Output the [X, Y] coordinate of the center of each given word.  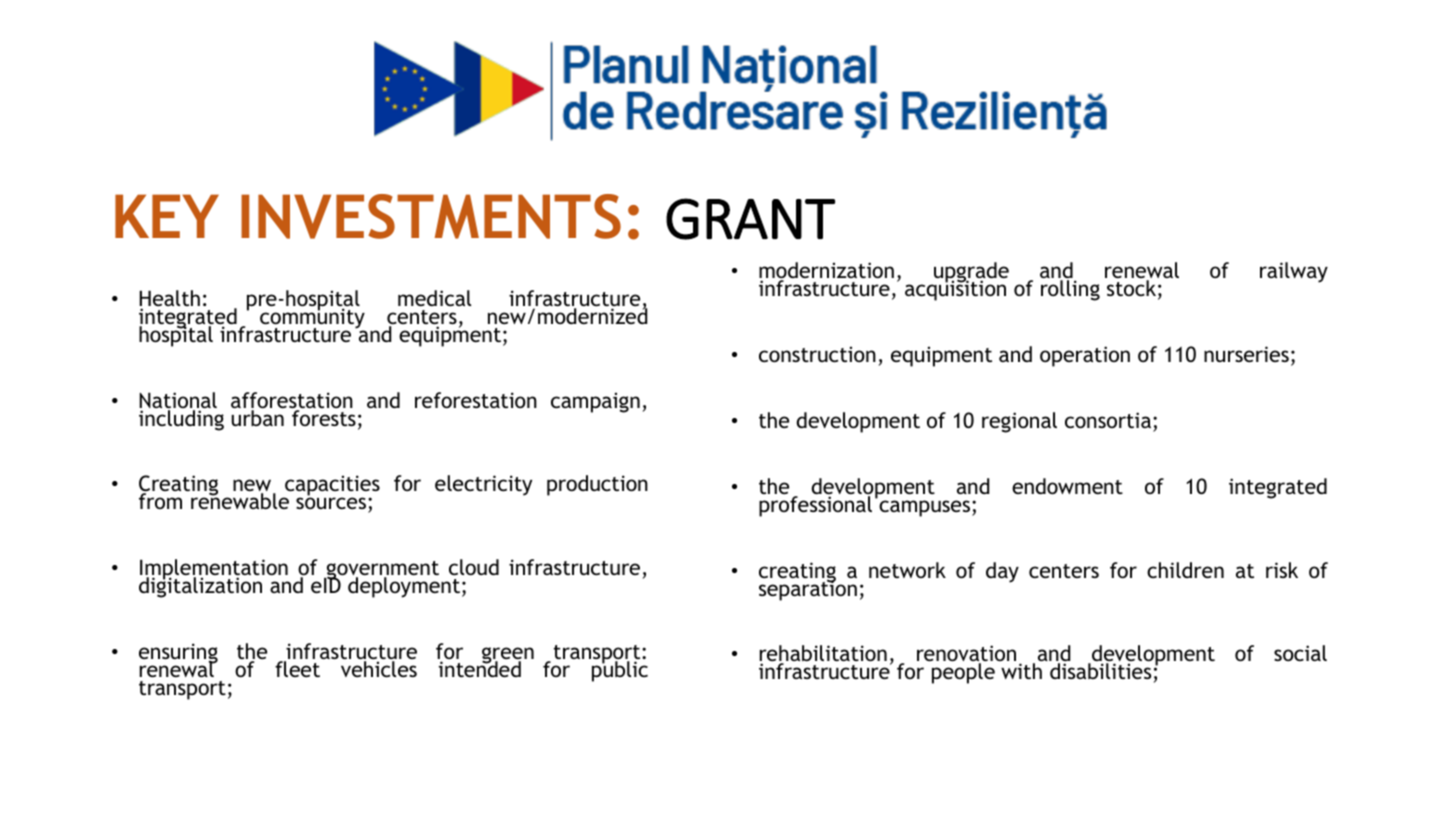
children [1185, 570]
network [907, 570]
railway [1294, 272]
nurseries [1246, 354]
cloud [474, 567]
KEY [167, 216]
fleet [297, 669]
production [597, 485]
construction [817, 354]
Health [169, 299]
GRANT [750, 219]
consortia [1108, 420]
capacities [331, 487]
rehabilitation [823, 655]
